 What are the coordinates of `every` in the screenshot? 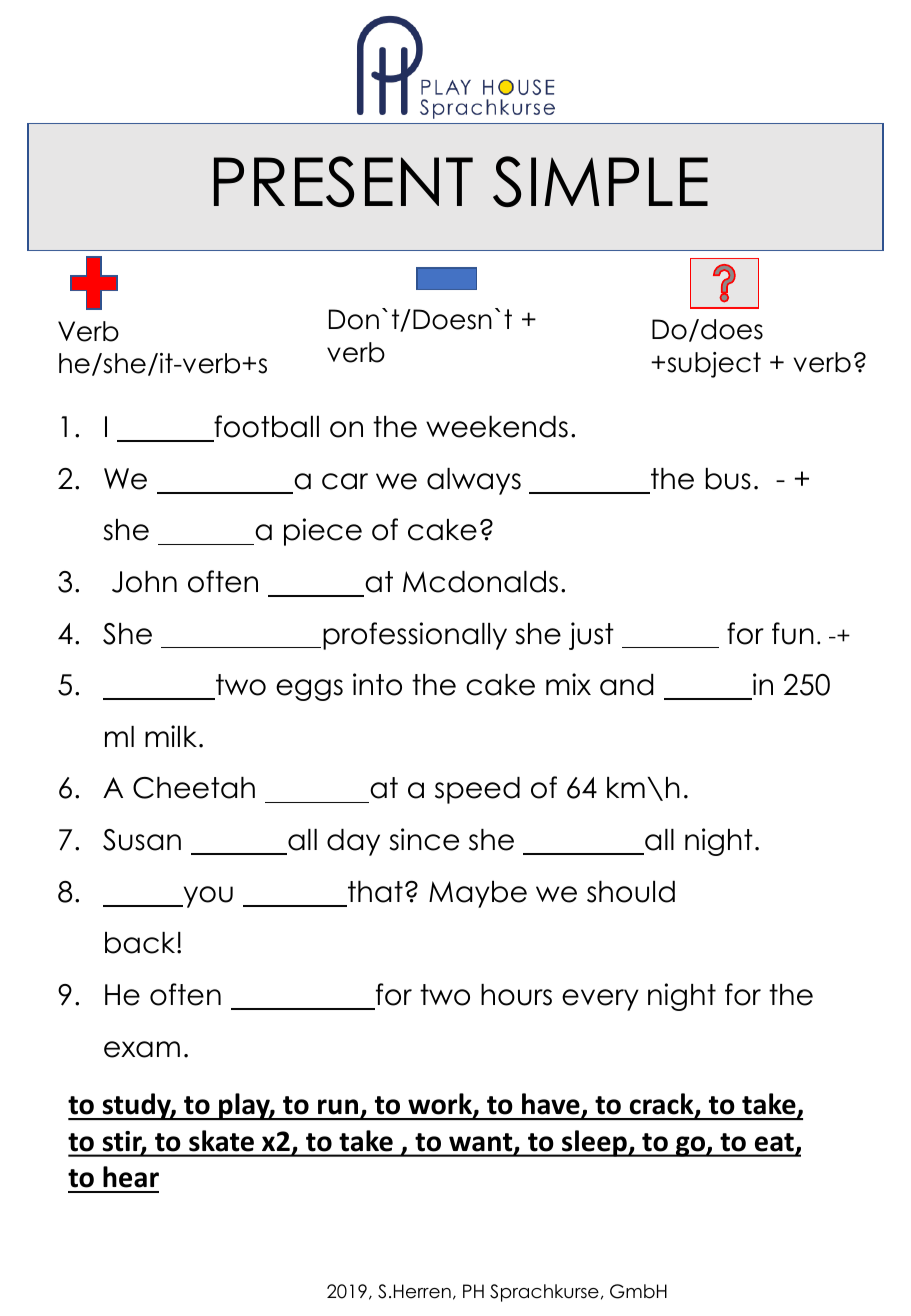 It's located at (600, 1000).
